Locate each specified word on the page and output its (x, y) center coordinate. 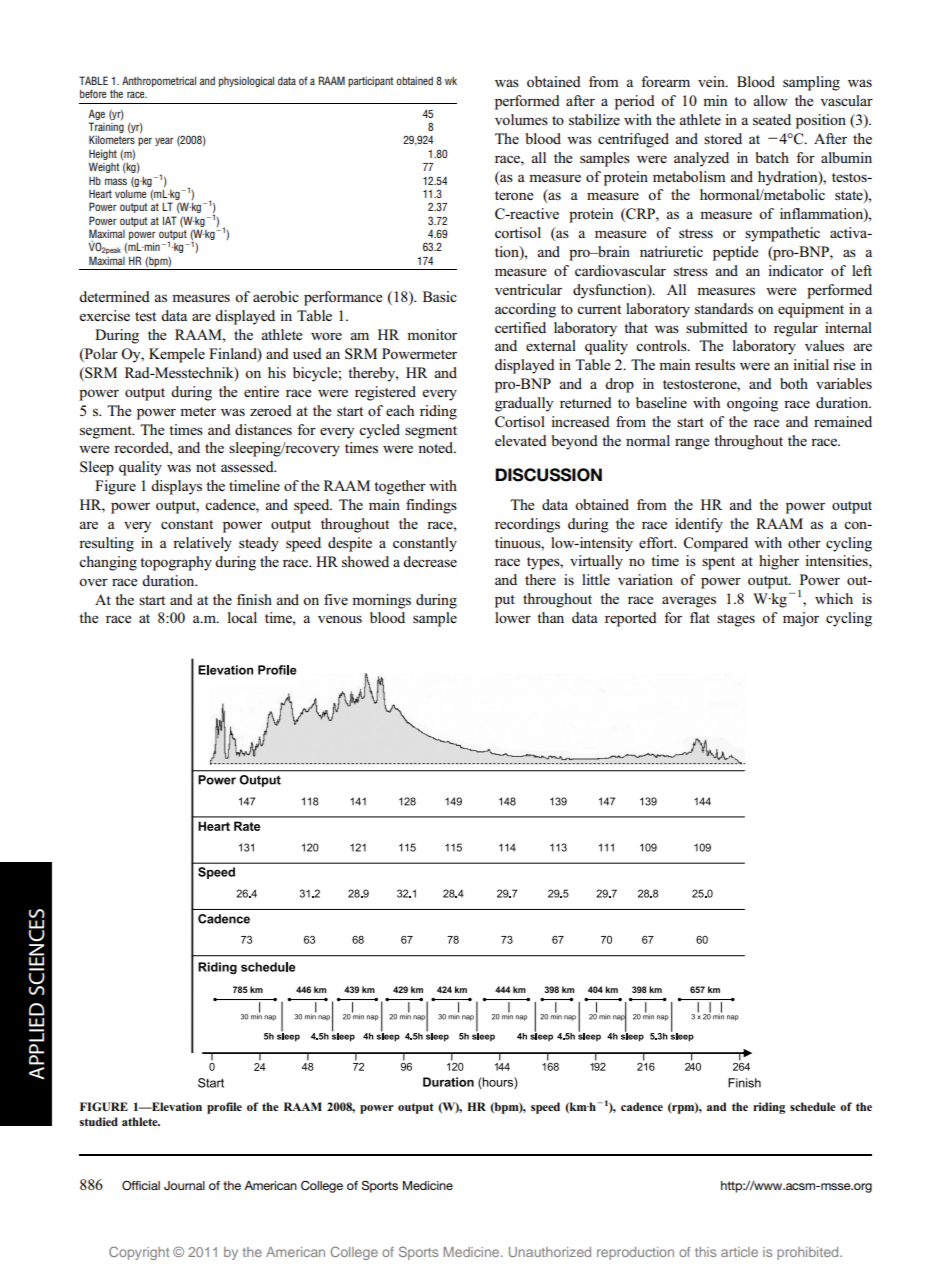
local (242, 617)
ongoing (752, 404)
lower (513, 617)
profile (224, 1108)
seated (772, 119)
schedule (813, 1106)
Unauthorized (550, 1252)
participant (370, 82)
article (739, 1252)
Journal (184, 1185)
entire (261, 391)
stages (736, 620)
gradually (524, 404)
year (164, 141)
